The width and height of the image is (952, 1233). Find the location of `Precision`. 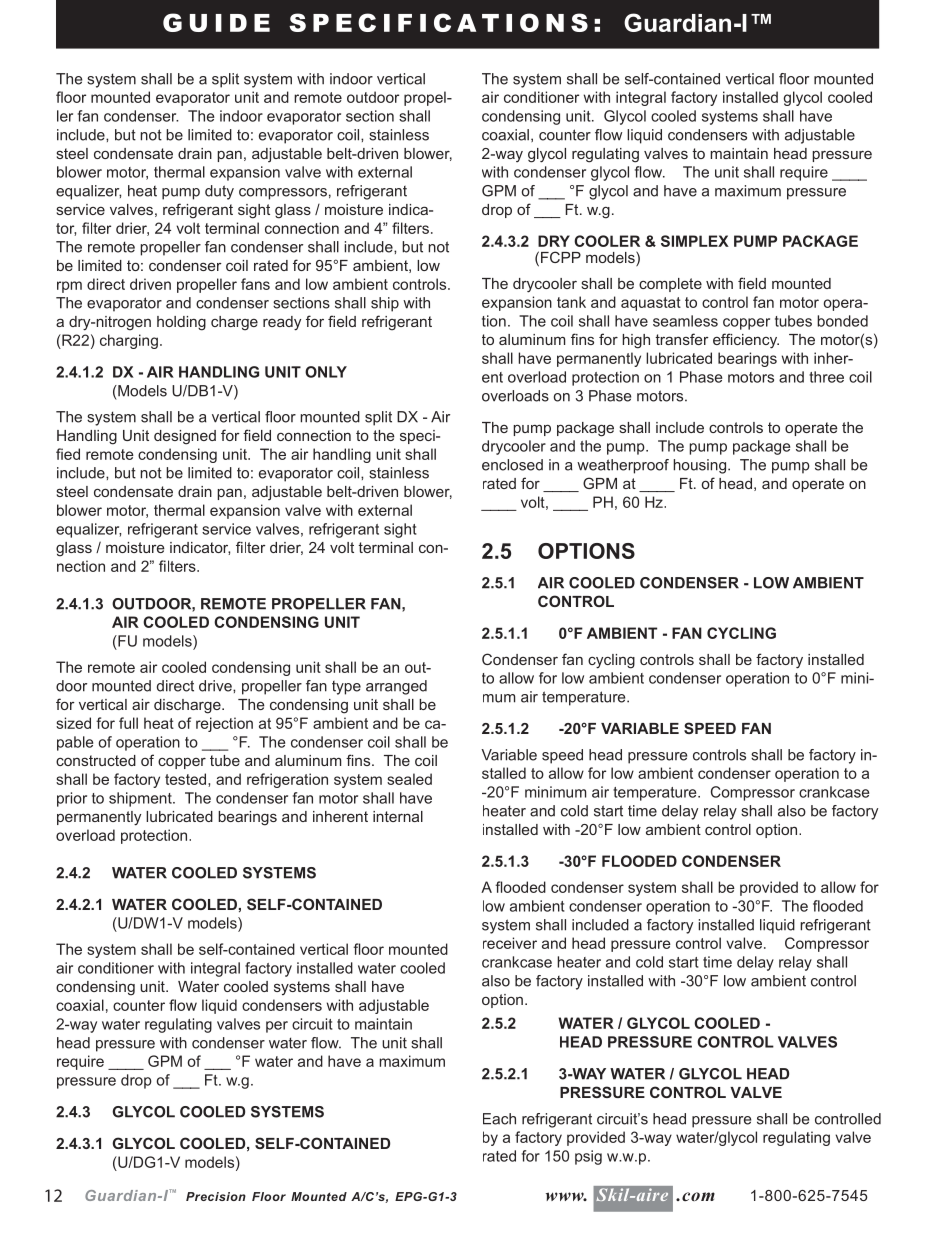

Precision is located at coordinates (216, 1196).
